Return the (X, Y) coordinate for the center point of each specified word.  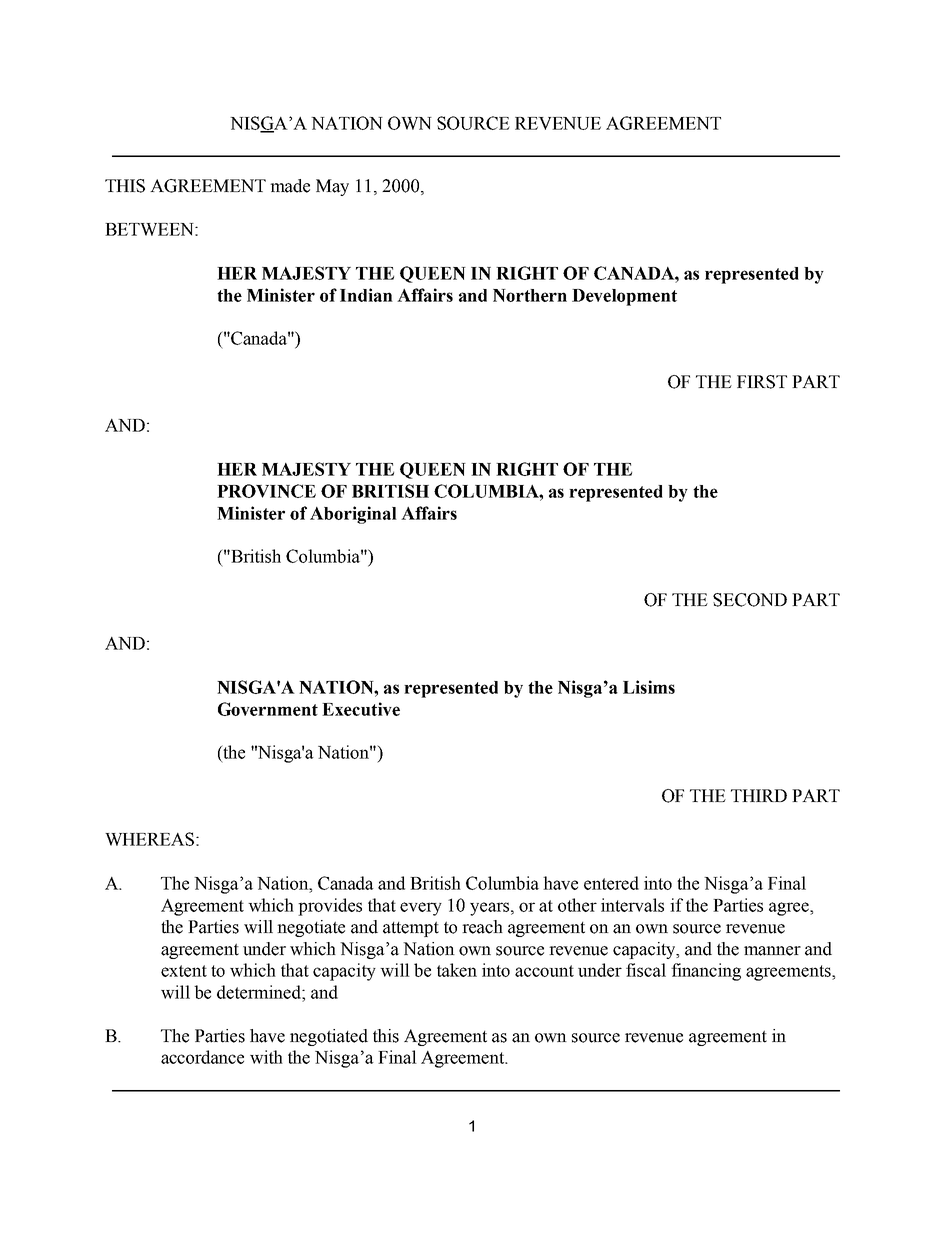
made (290, 186)
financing (706, 972)
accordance (202, 1057)
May (332, 187)
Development (624, 297)
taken (457, 970)
